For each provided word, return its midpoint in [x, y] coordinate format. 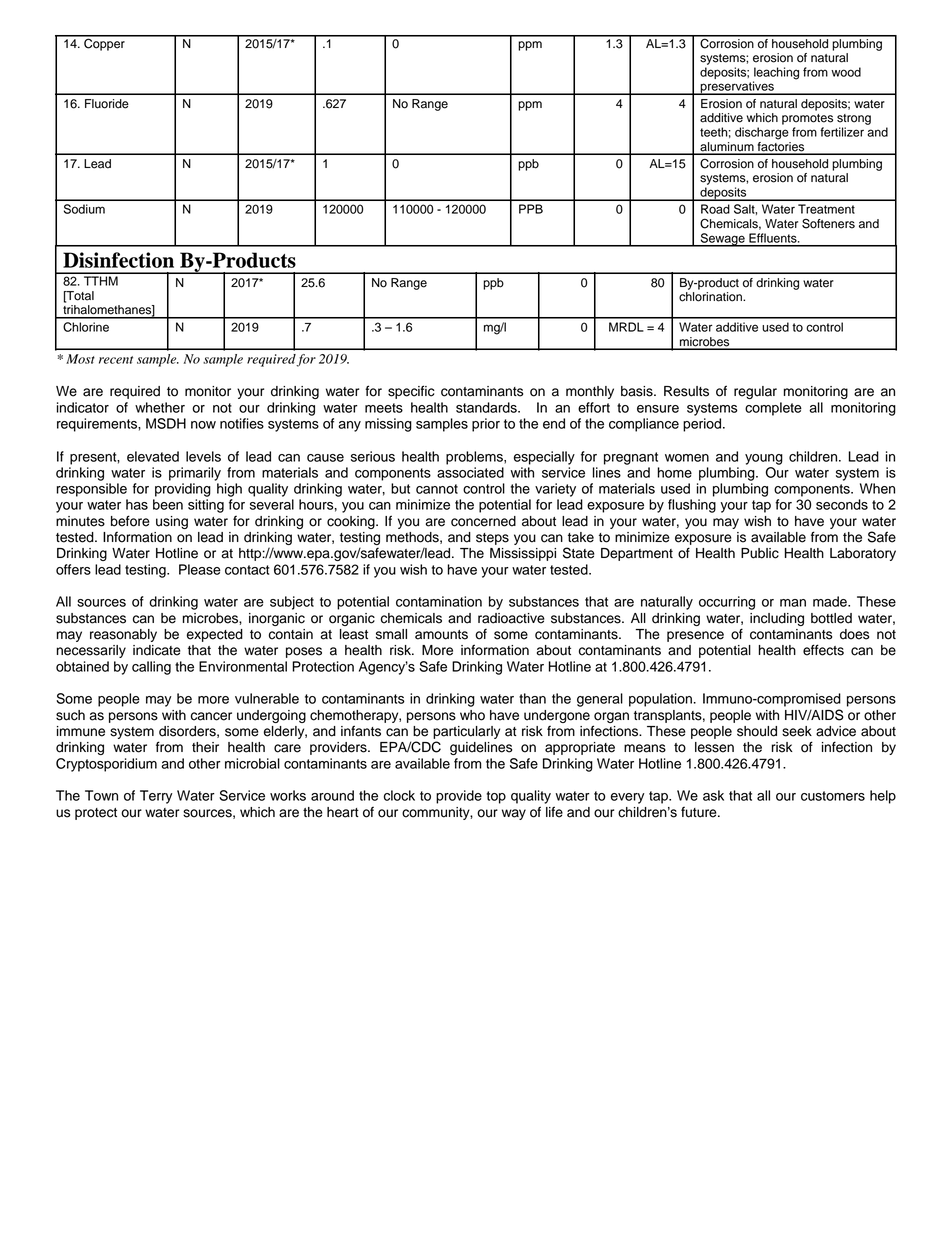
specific [411, 392]
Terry [156, 797]
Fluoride [107, 104]
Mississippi [523, 554]
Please [200, 569]
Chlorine [86, 327]
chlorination [711, 297]
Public [760, 553]
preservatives [737, 88]
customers [833, 796]
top [496, 797]
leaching [776, 74]
